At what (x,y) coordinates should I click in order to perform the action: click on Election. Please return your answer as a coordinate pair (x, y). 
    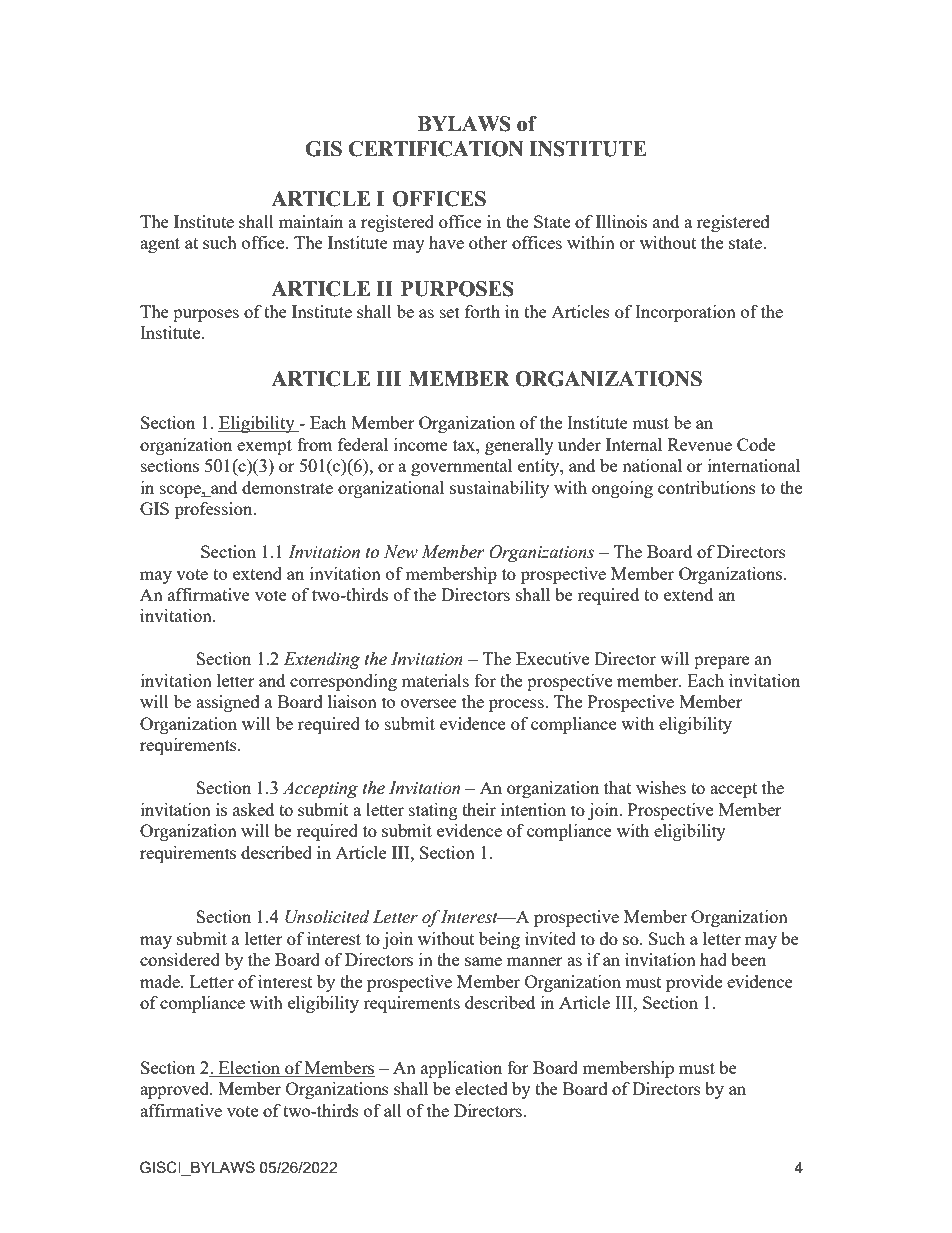
    Looking at the image, I should click on (249, 1067).
